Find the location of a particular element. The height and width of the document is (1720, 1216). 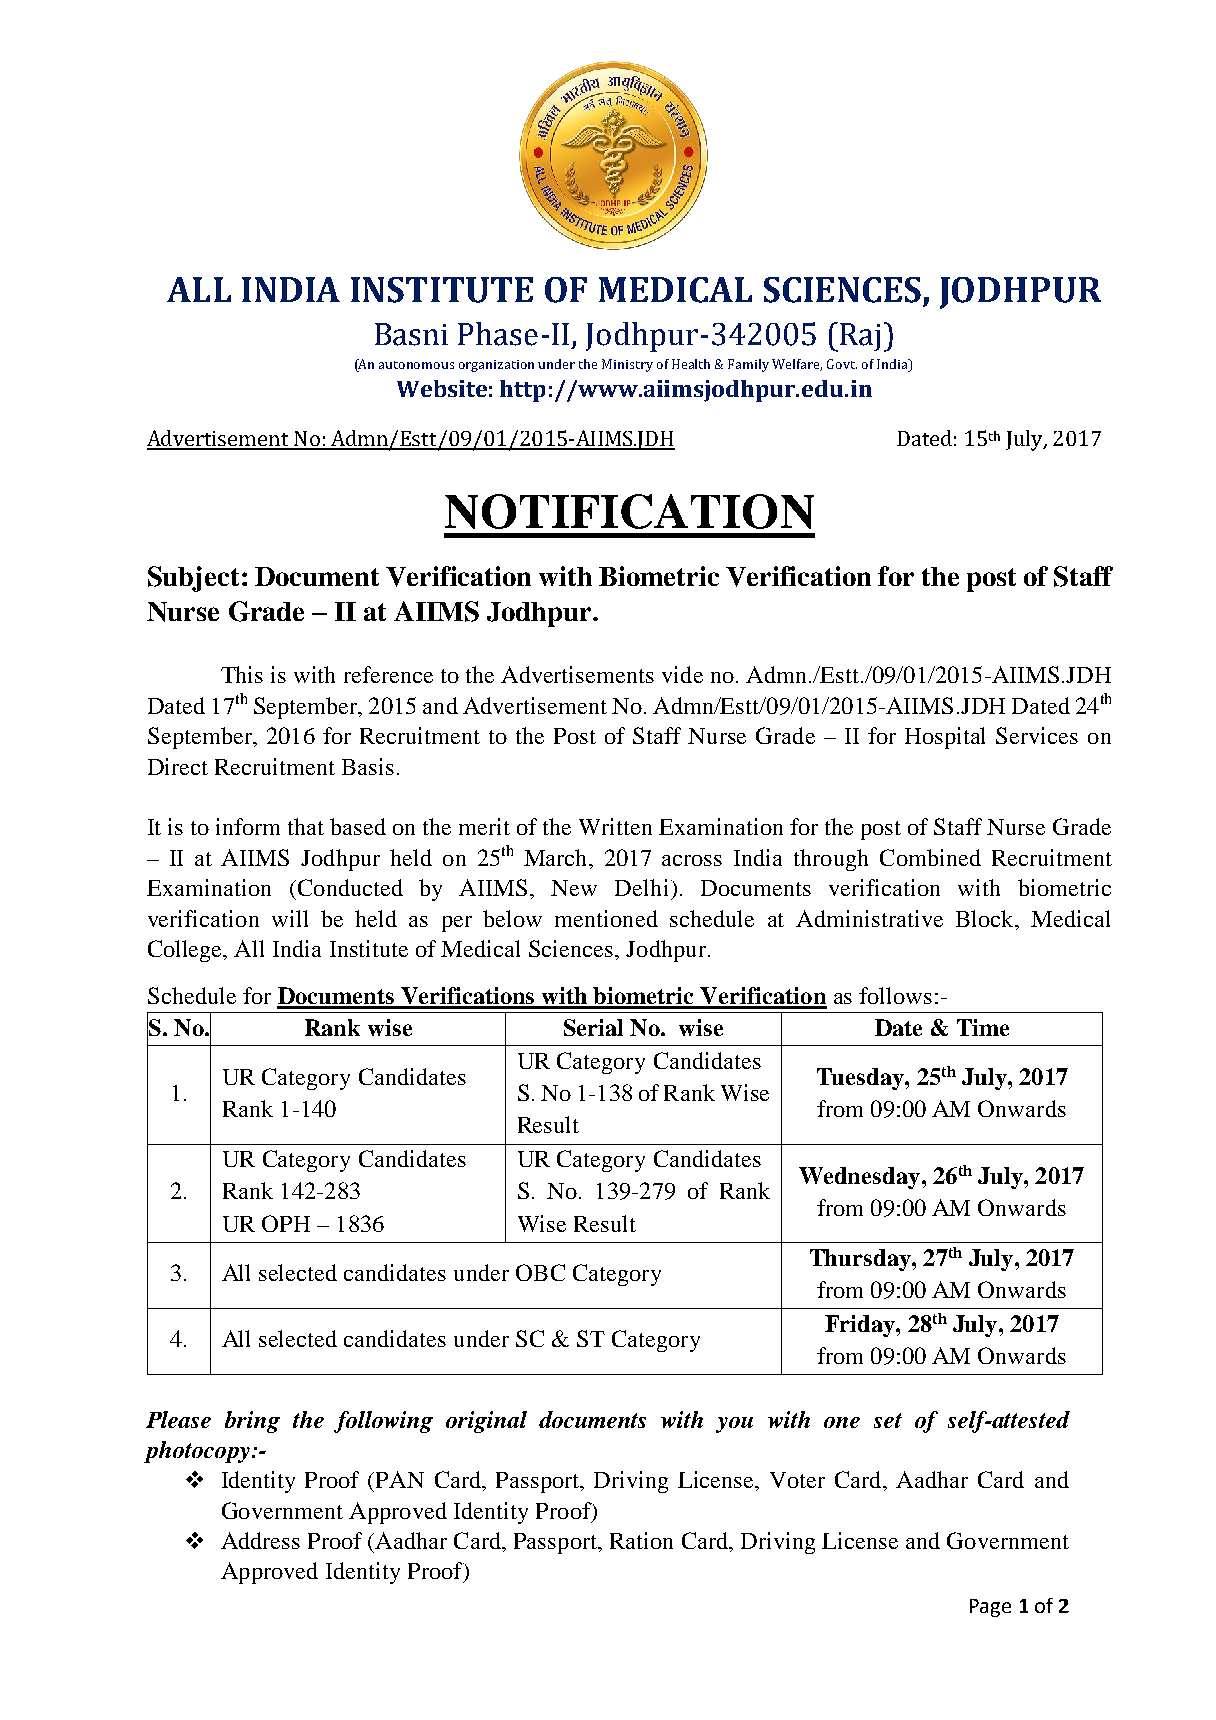

autonomous is located at coordinates (416, 365).
